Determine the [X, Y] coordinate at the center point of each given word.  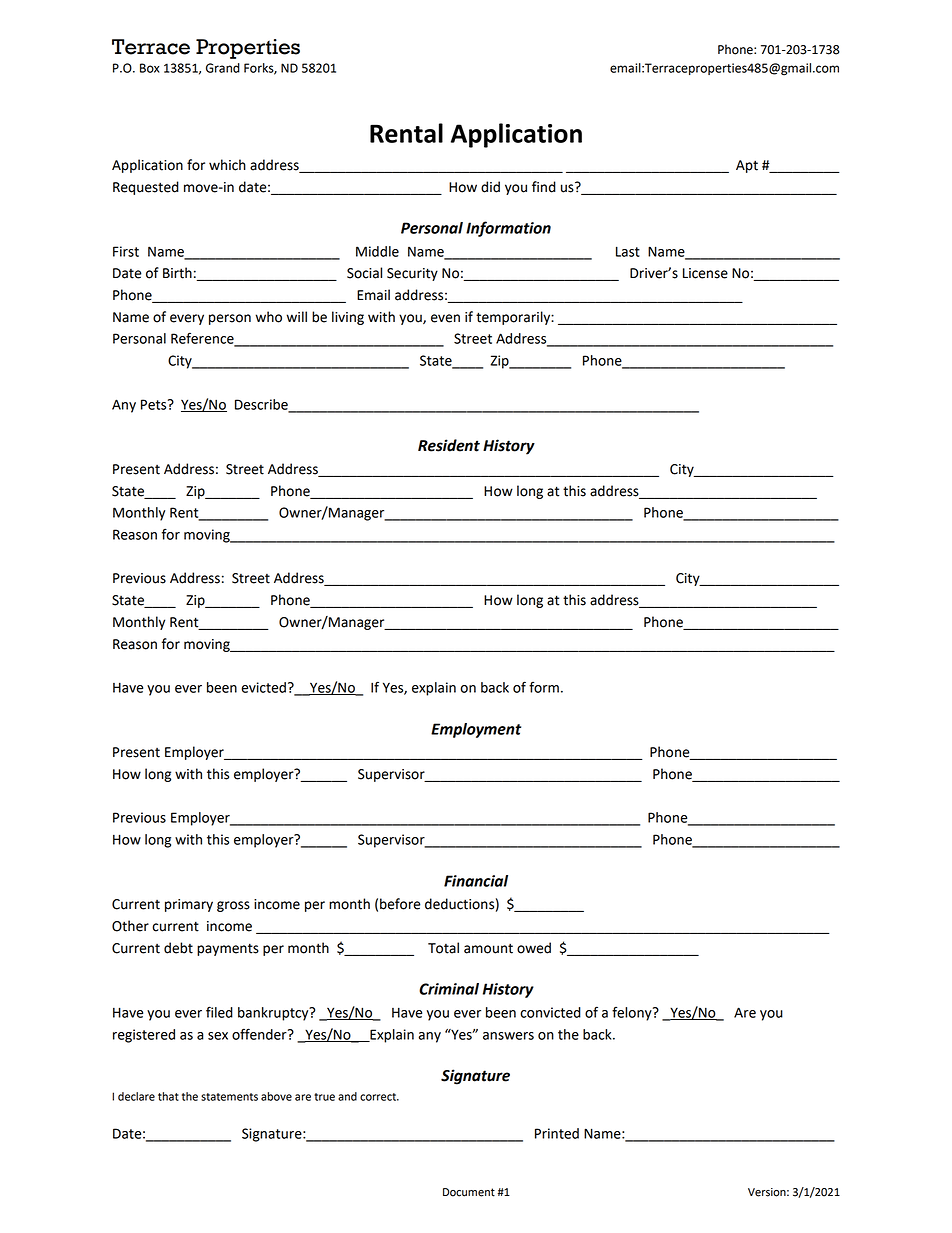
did [490, 187]
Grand [223, 68]
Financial [476, 881]
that [168, 1096]
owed [534, 948]
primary [189, 905]
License [705, 273]
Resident [449, 445]
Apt [747, 166]
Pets [155, 404]
